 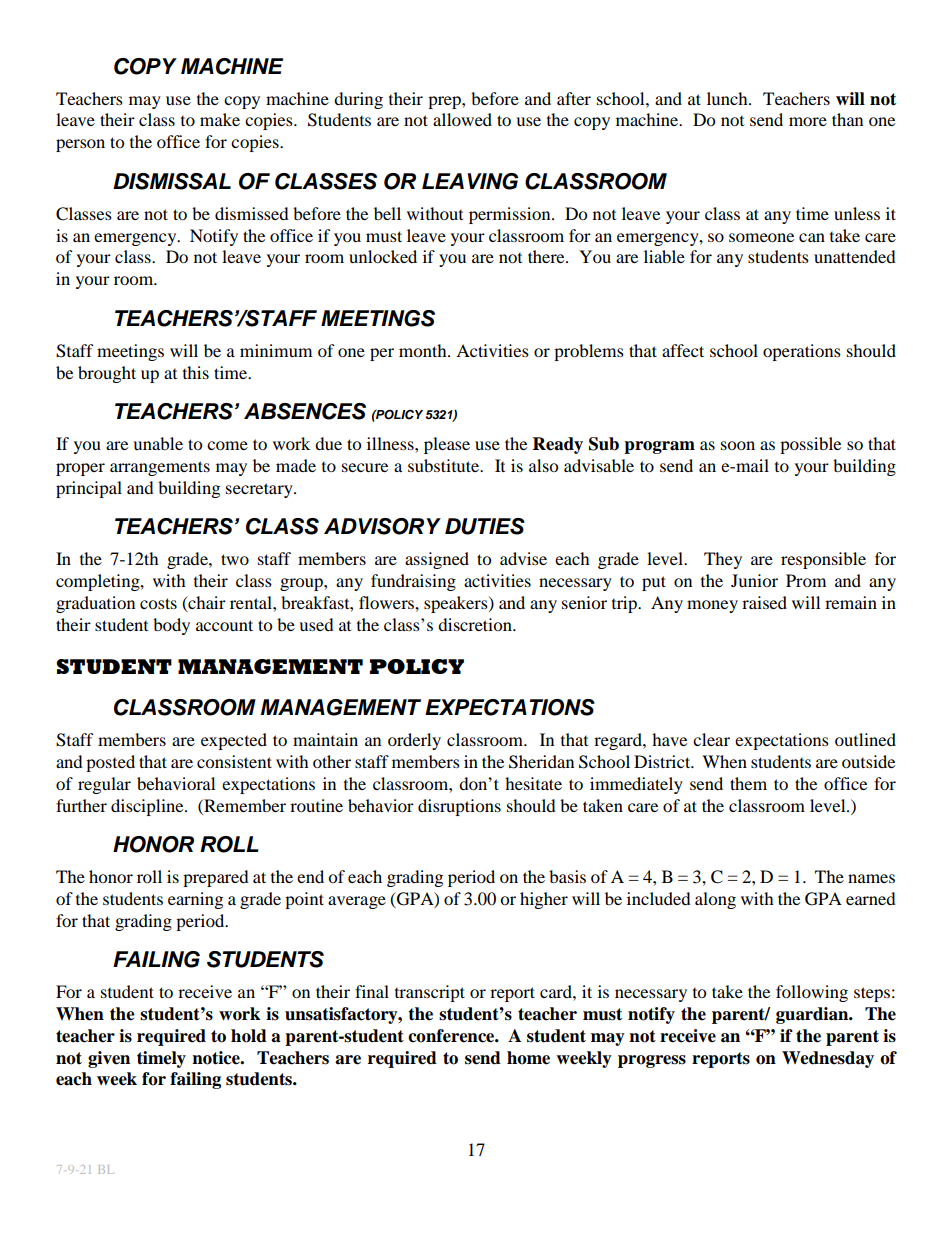 I want to click on home, so click(x=528, y=1058).
